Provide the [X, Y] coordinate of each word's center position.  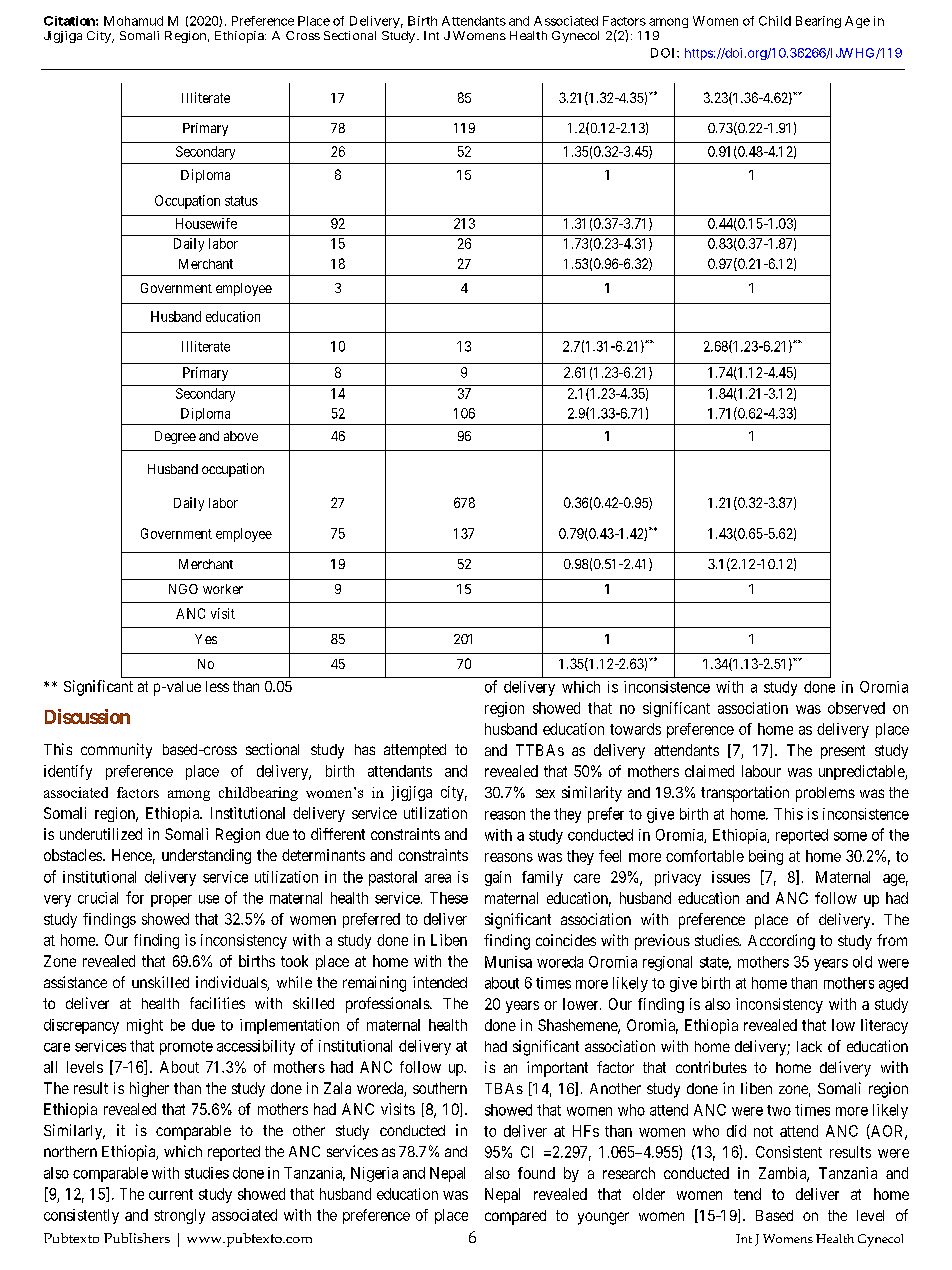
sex [545, 793]
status [241, 201]
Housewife [206, 223]
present [843, 752]
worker [223, 589]
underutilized [101, 834]
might [145, 1026]
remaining [374, 984]
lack [809, 1046]
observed [856, 708]
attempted [415, 751]
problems [825, 794]
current [171, 1194]
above [241, 436]
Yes [206, 639]
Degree [175, 437]
